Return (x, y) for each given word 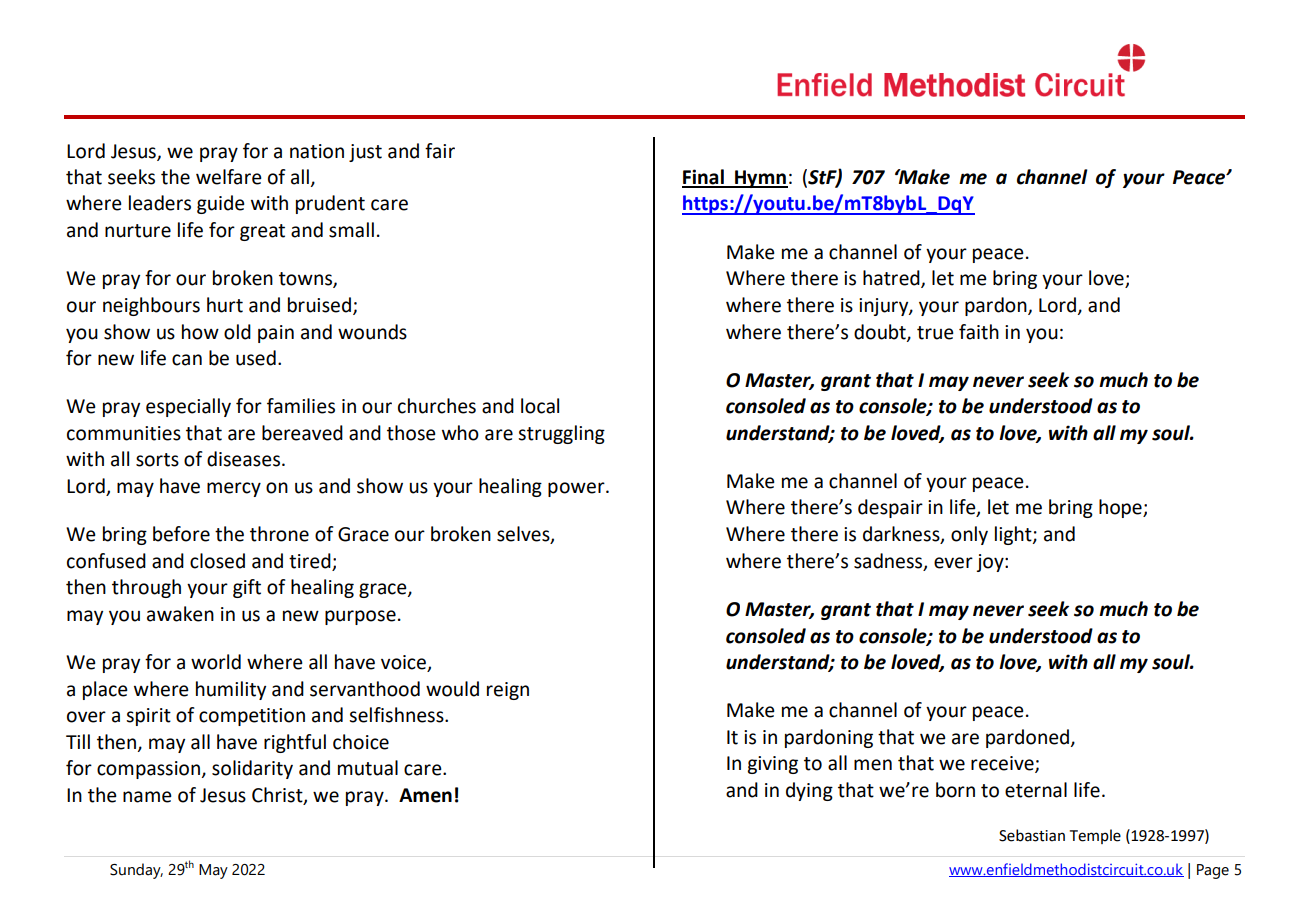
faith (979, 332)
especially (188, 407)
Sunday (136, 871)
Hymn (760, 179)
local (540, 406)
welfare (229, 177)
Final (704, 178)
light (1014, 535)
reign (508, 691)
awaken (180, 614)
